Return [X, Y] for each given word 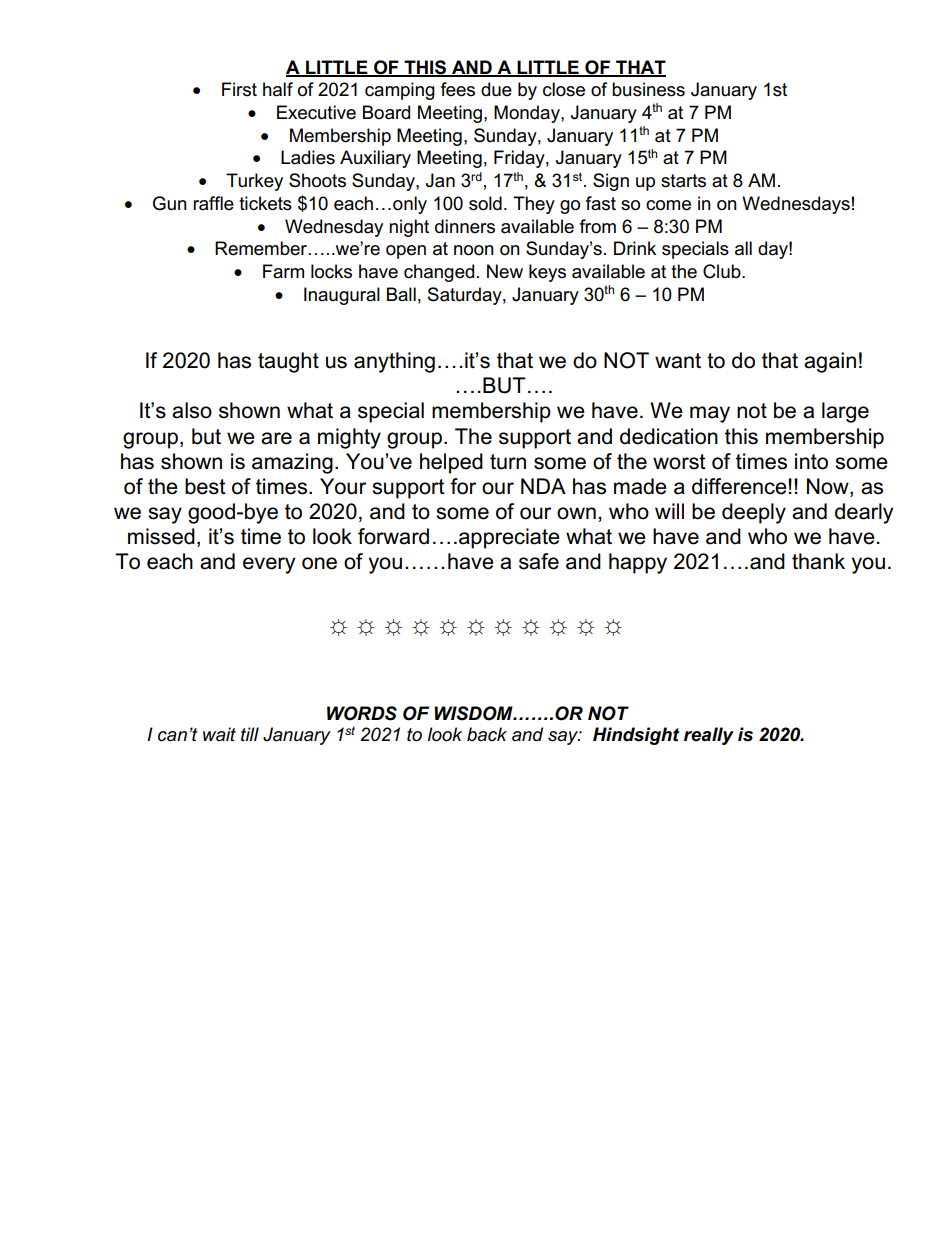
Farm [283, 271]
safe [539, 561]
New [505, 271]
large [845, 412]
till [250, 734]
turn [508, 462]
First [239, 89]
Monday [528, 114]
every [269, 565]
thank [818, 561]
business [648, 89]
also [192, 410]
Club [723, 271]
